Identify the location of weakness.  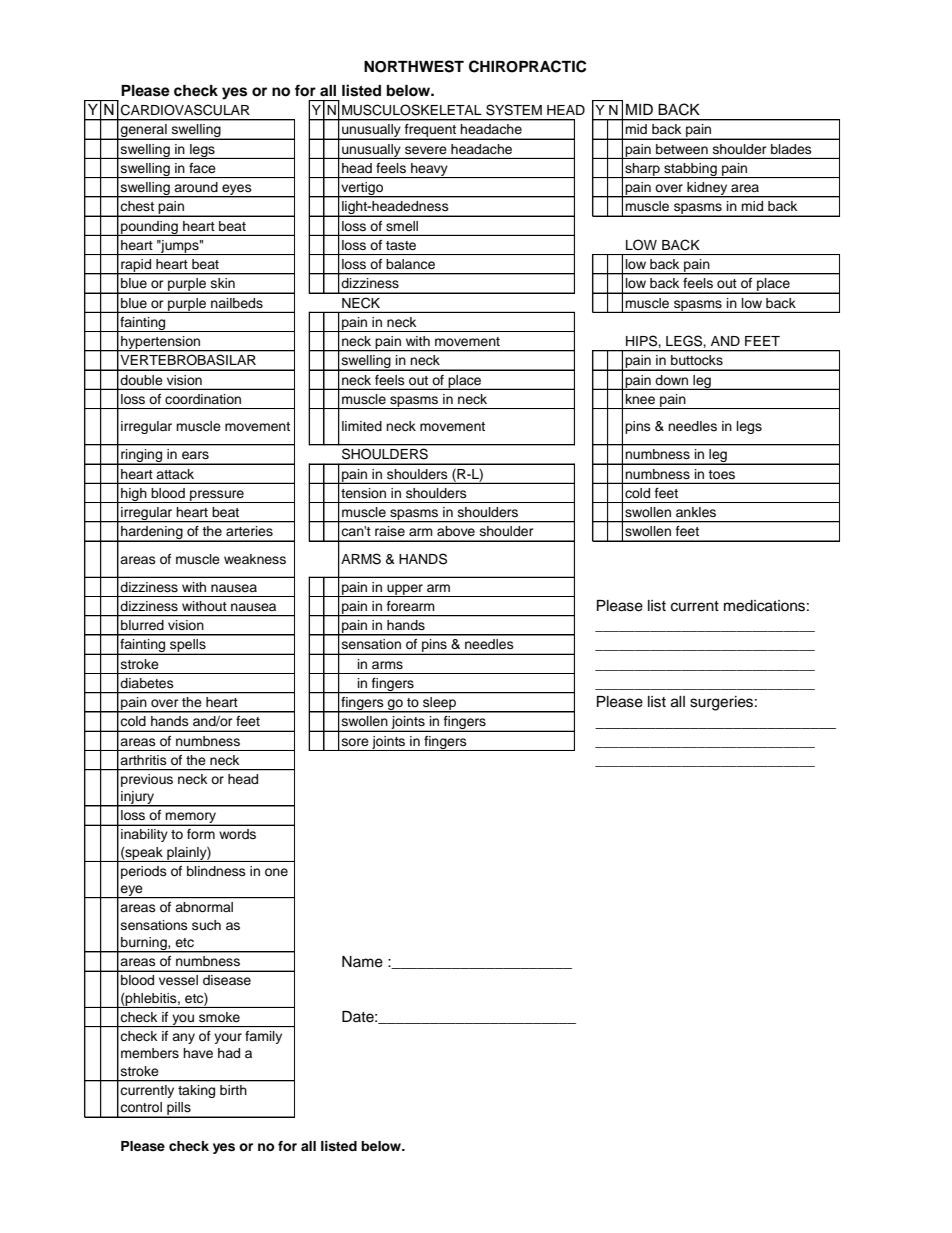
(255, 559).
